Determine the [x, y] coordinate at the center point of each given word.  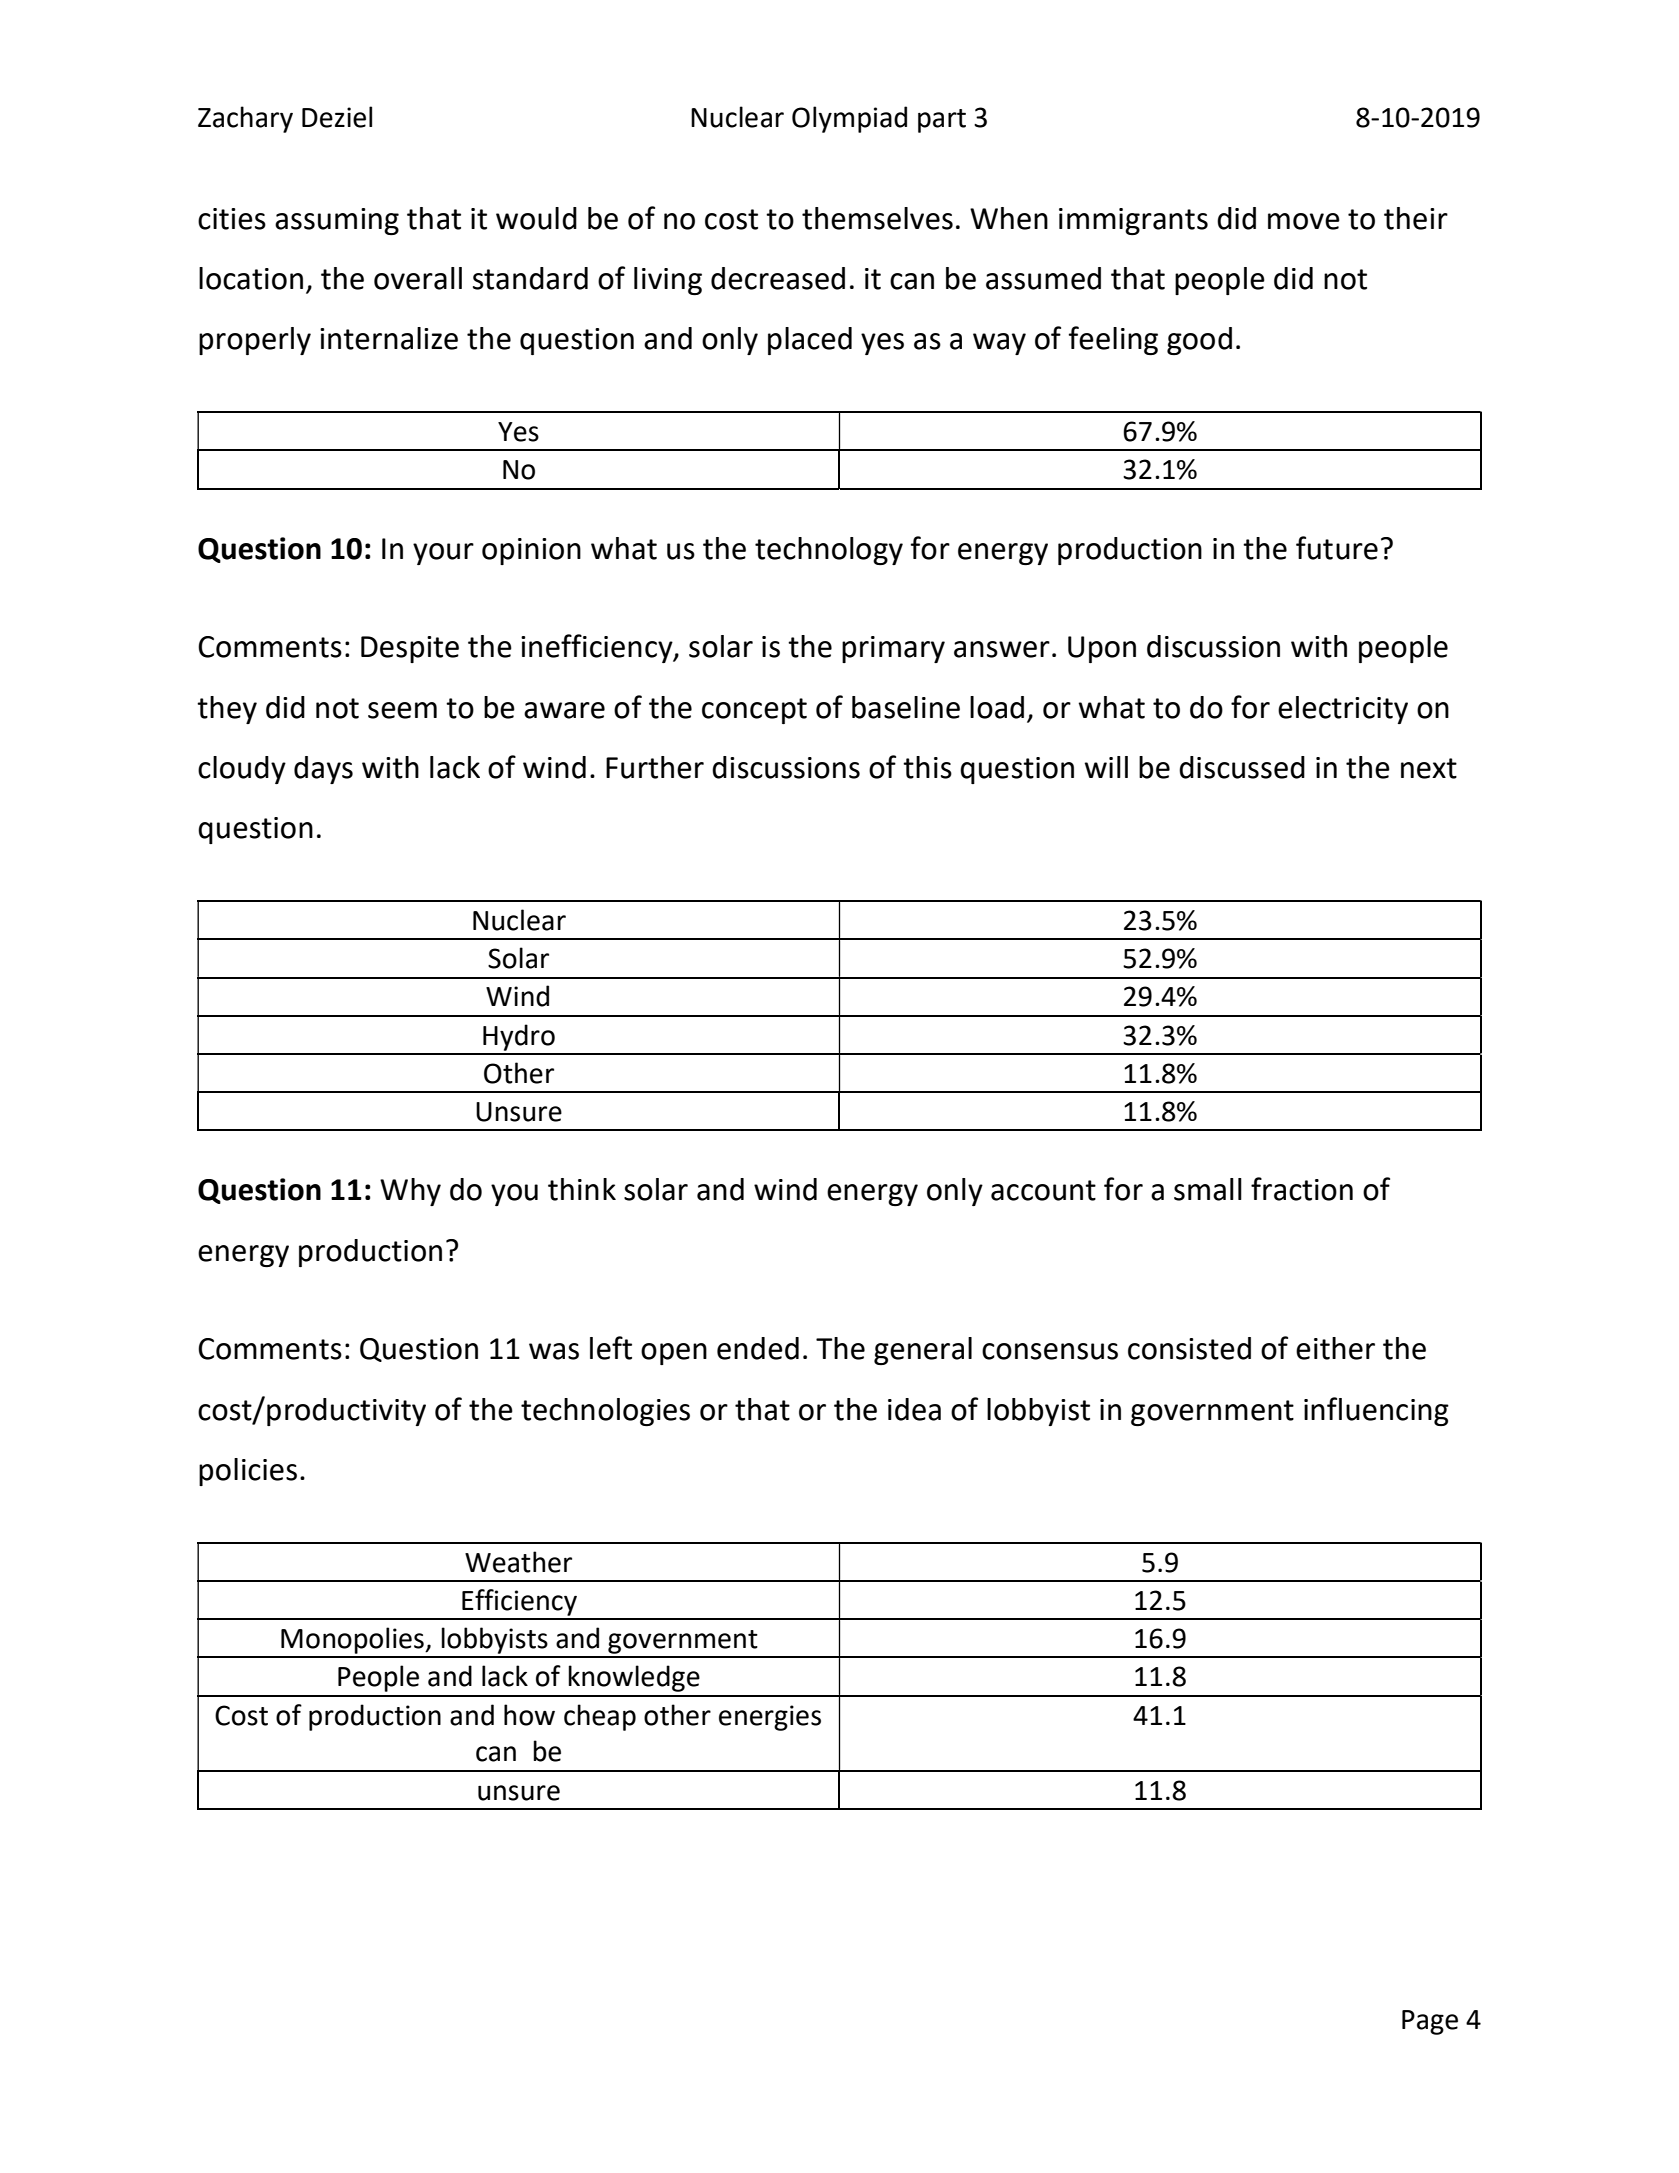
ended [758, 1348]
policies [248, 1472]
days [323, 770]
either [1335, 1348]
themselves [877, 218]
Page [1430, 2022]
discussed [1242, 767]
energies [770, 1718]
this [927, 767]
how [529, 1715]
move [1304, 221]
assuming [337, 221]
